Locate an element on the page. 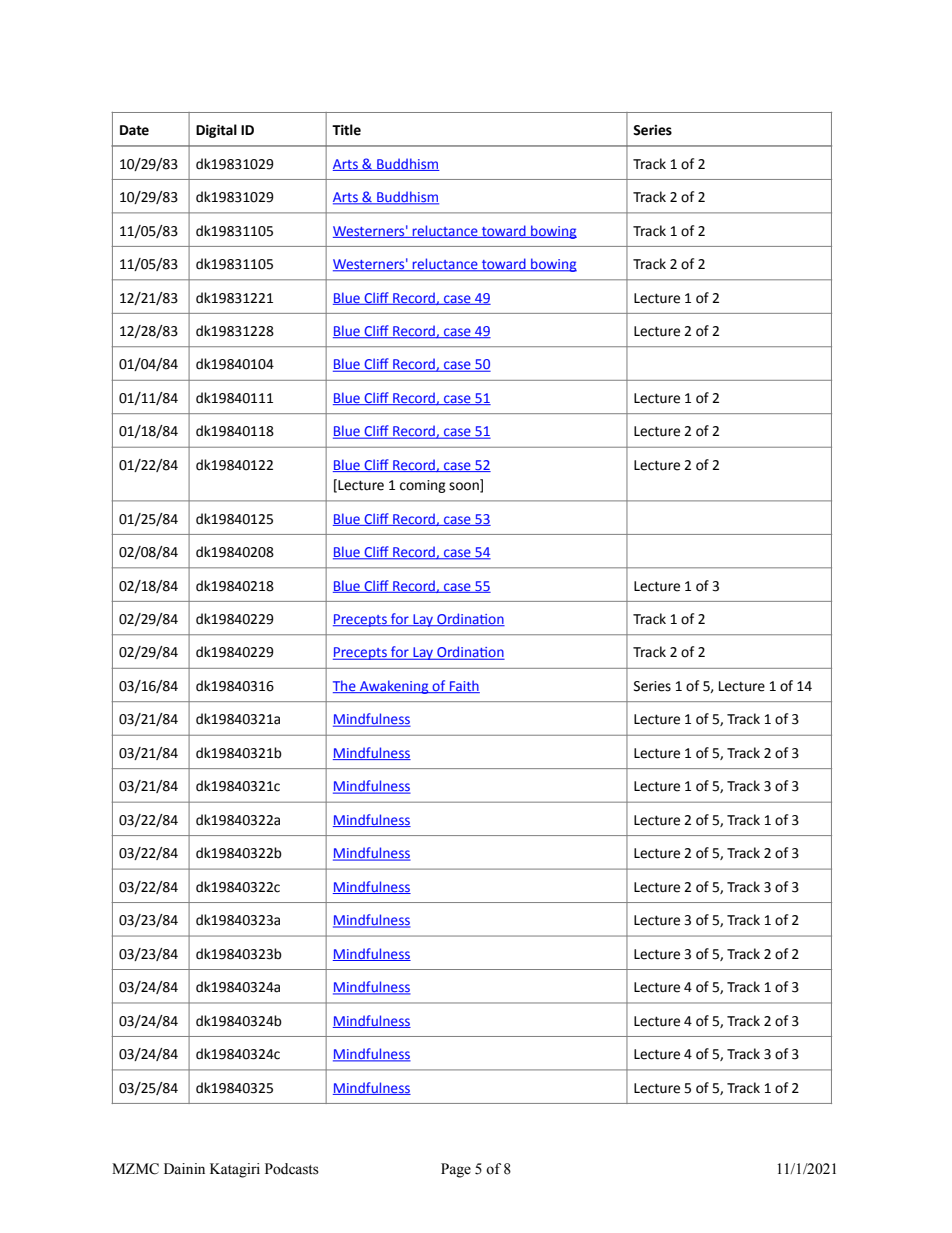 The image size is (952, 1233). Awakening is located at coordinates (394, 687).
